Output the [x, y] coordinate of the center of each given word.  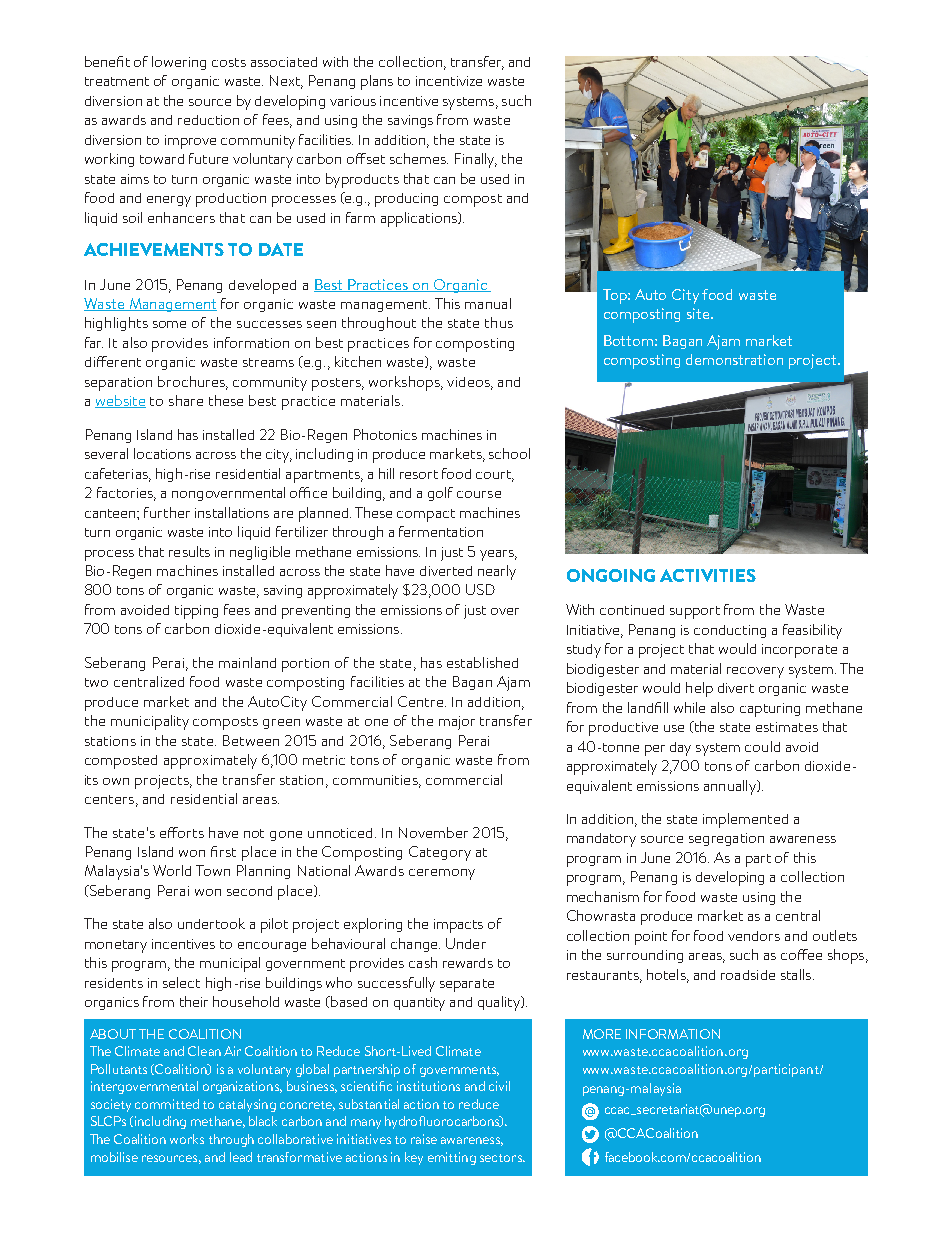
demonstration [734, 359]
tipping [196, 612]
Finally [476, 160]
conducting [730, 631]
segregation [726, 839]
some [169, 324]
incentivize [449, 81]
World [172, 870]
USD [480, 589]
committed [167, 1104]
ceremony [442, 874]
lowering [179, 63]
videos [469, 383]
